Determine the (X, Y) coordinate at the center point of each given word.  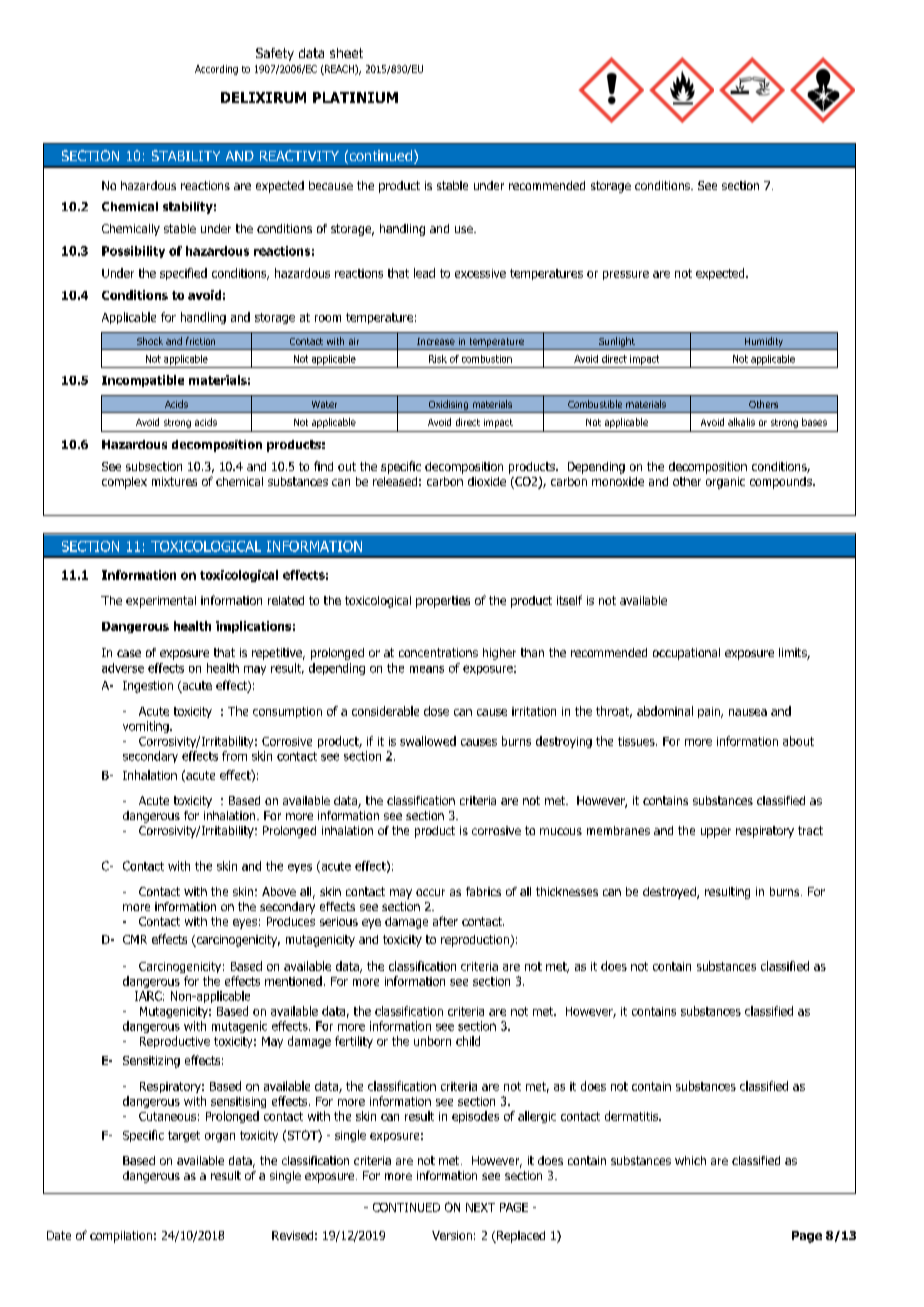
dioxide (487, 481)
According (216, 70)
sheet (346, 53)
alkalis (741, 422)
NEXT (480, 1207)
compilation (121, 1237)
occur (430, 892)
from (234, 756)
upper (716, 833)
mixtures (174, 481)
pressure (626, 275)
